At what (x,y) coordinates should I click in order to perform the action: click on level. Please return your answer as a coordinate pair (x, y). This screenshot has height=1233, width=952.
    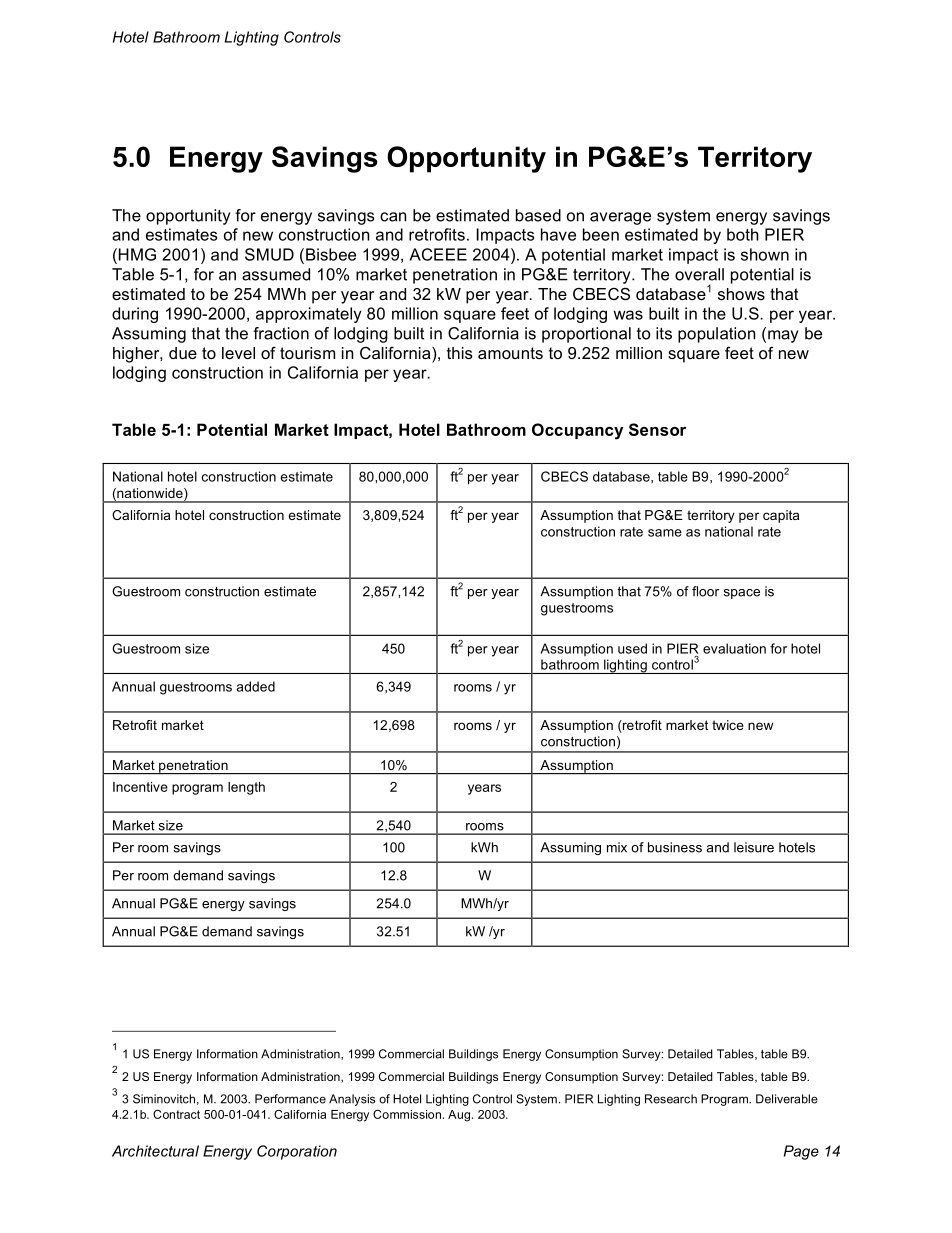
    Looking at the image, I should click on (238, 353).
